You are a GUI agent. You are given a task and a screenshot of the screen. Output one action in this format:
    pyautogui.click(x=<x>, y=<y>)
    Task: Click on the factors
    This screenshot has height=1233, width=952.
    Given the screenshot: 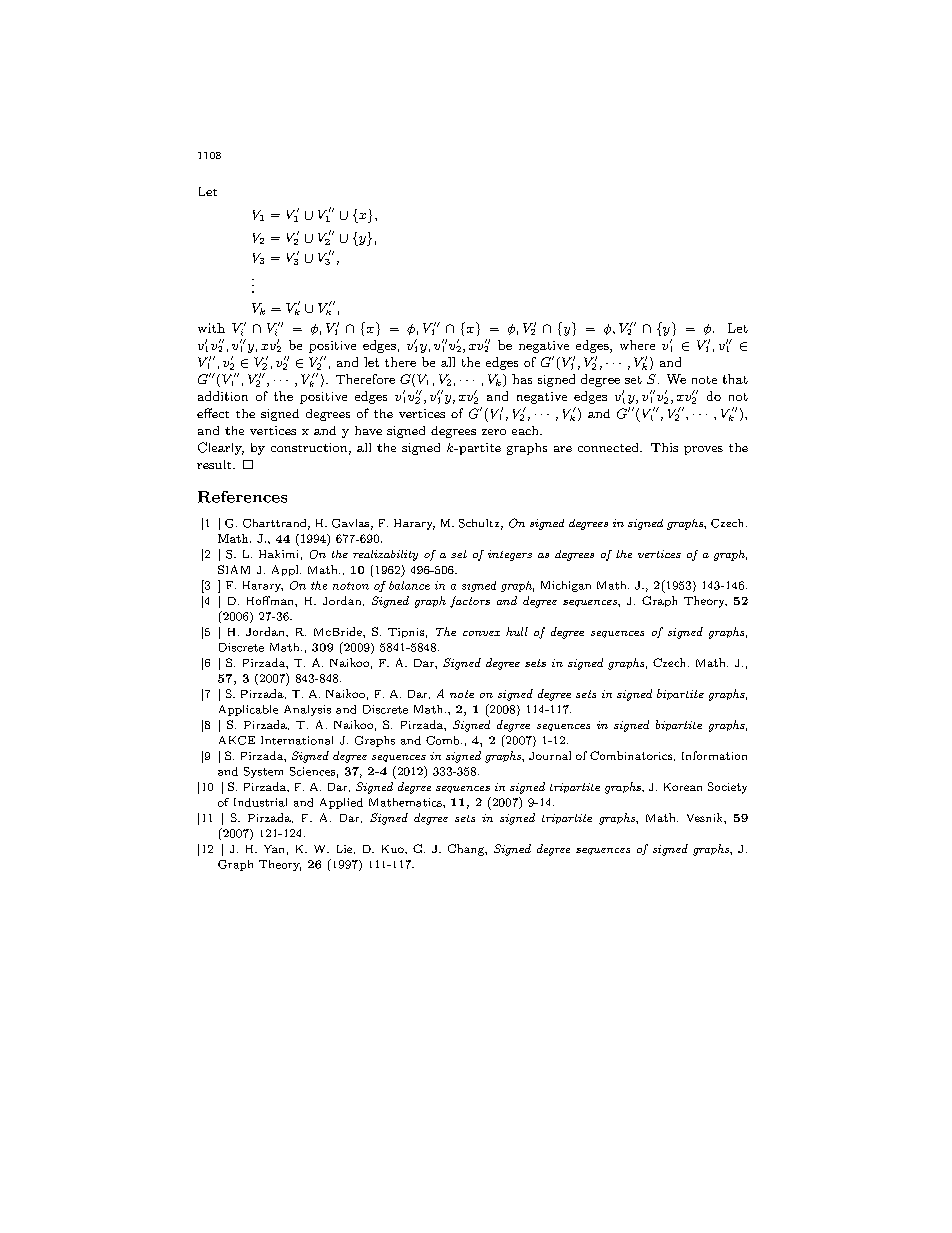 What is the action you would take?
    pyautogui.click(x=470, y=602)
